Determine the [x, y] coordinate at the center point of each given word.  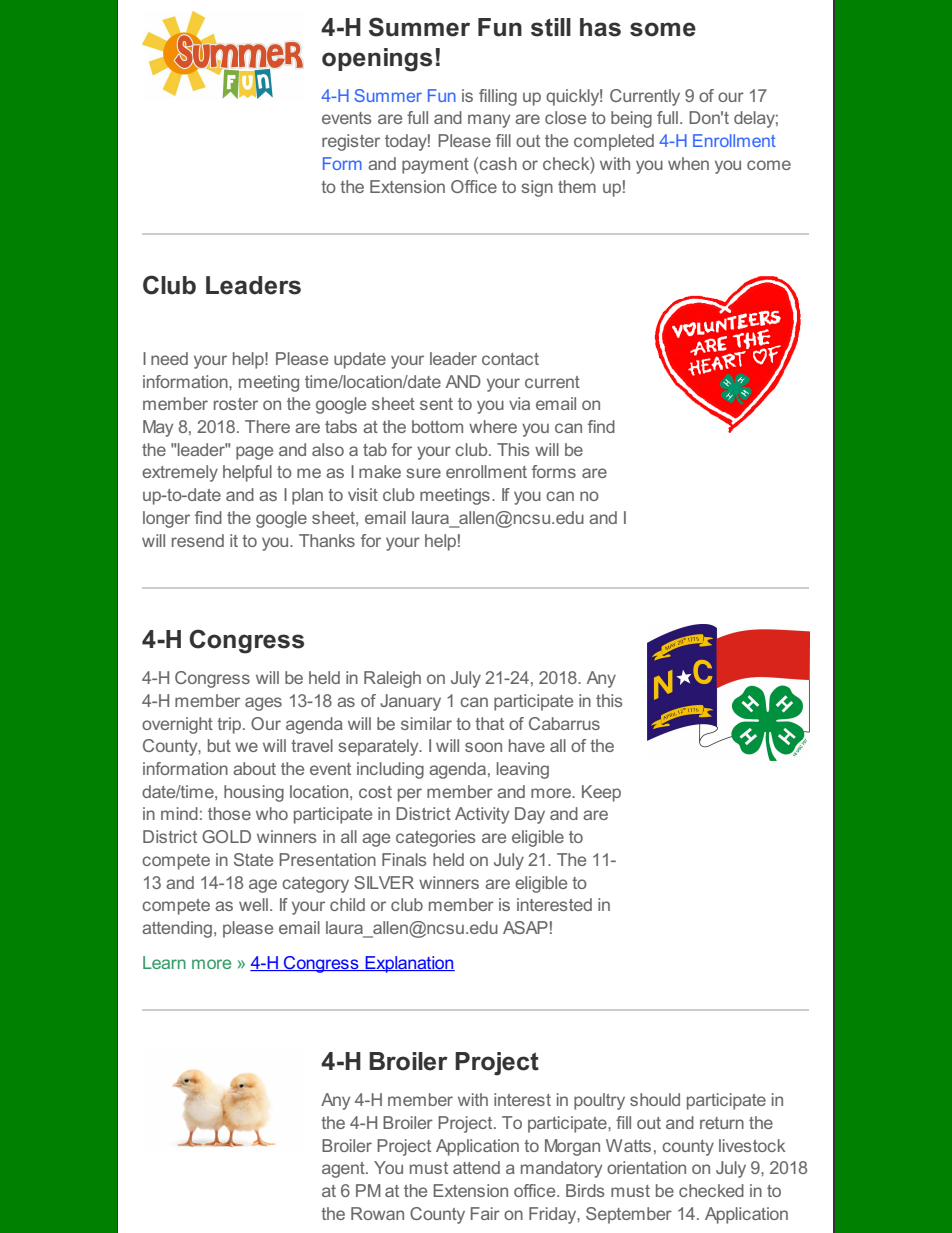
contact [510, 359]
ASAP [525, 927]
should [655, 1099]
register [351, 142]
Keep [601, 793]
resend [198, 540]
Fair [485, 1213]
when [688, 163]
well [253, 904]
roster [236, 404]
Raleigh [392, 679]
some [663, 29]
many [489, 121]
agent [344, 1170]
